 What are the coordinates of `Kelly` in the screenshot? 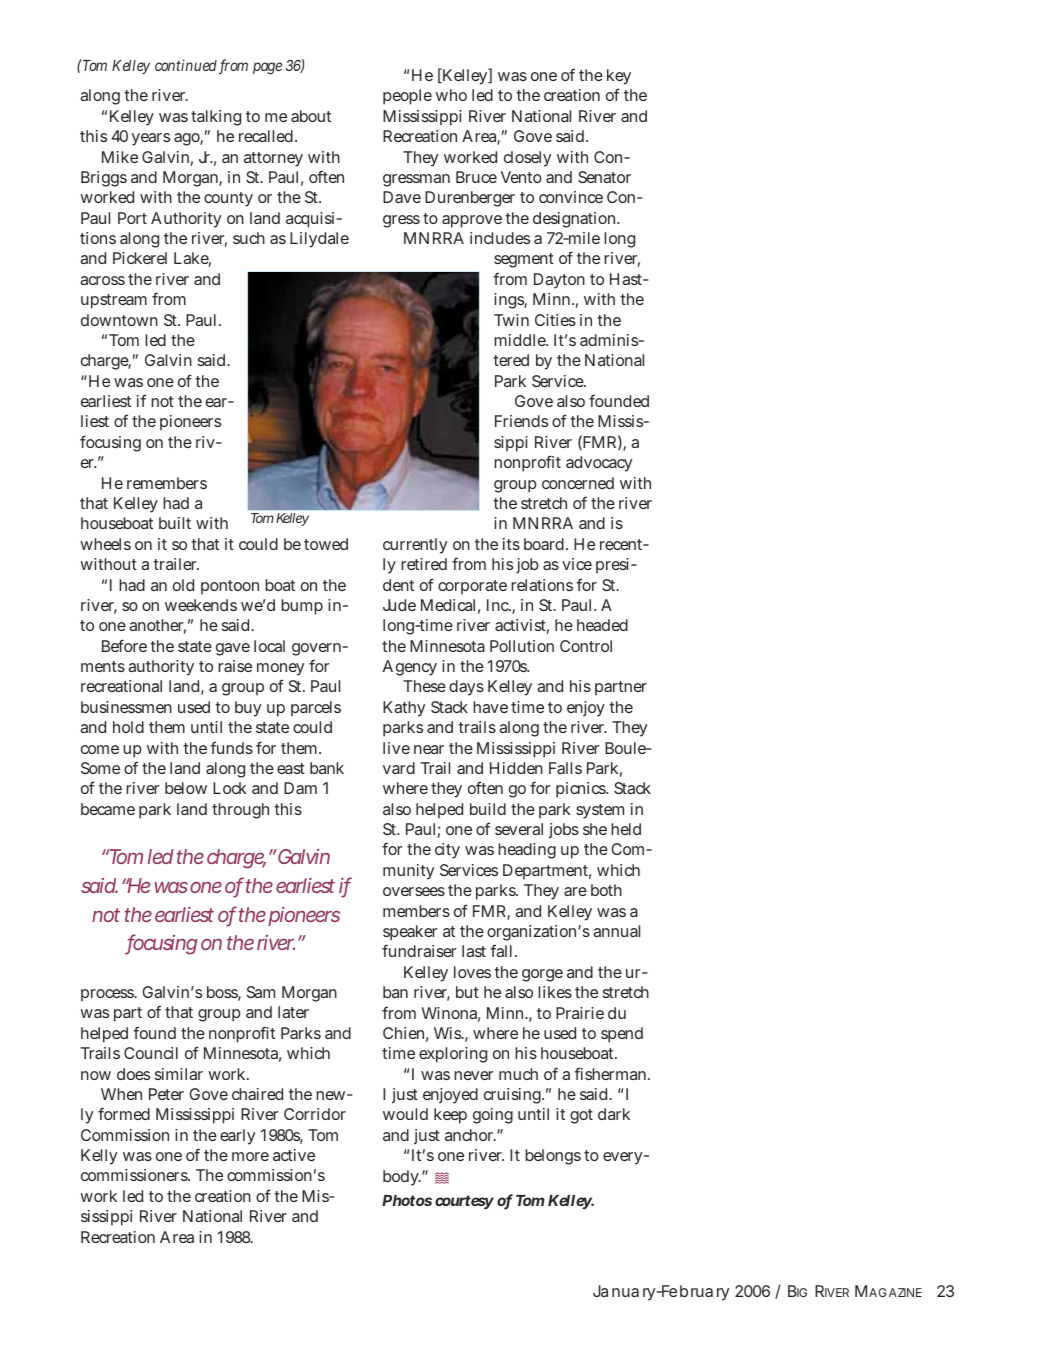 It's located at (99, 1157).
